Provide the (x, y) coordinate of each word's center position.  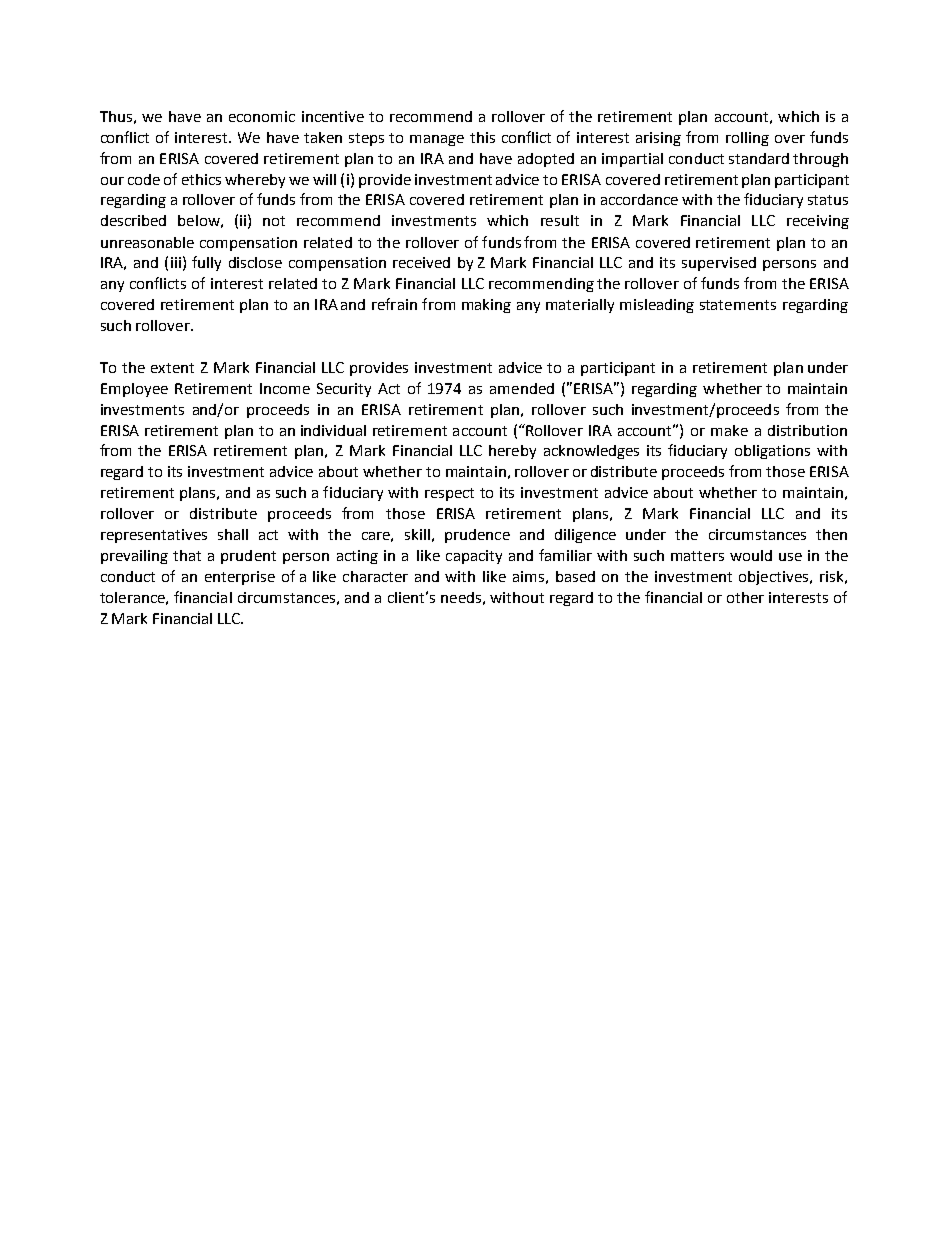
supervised (719, 264)
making (486, 306)
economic (262, 116)
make (729, 430)
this (482, 137)
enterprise (240, 578)
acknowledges (591, 452)
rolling (747, 139)
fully (206, 263)
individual (333, 430)
